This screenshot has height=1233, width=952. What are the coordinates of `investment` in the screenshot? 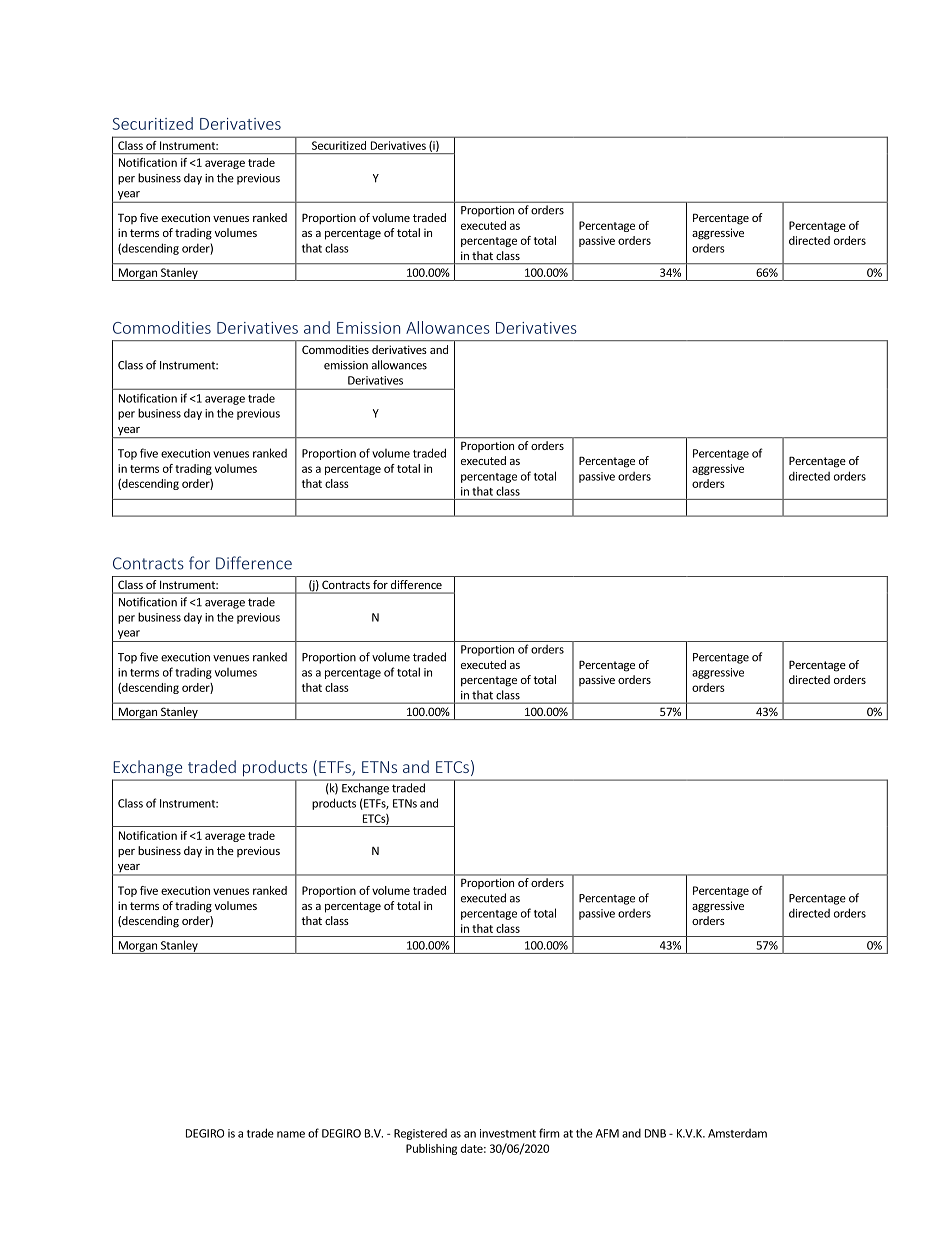 It's located at (508, 1133).
